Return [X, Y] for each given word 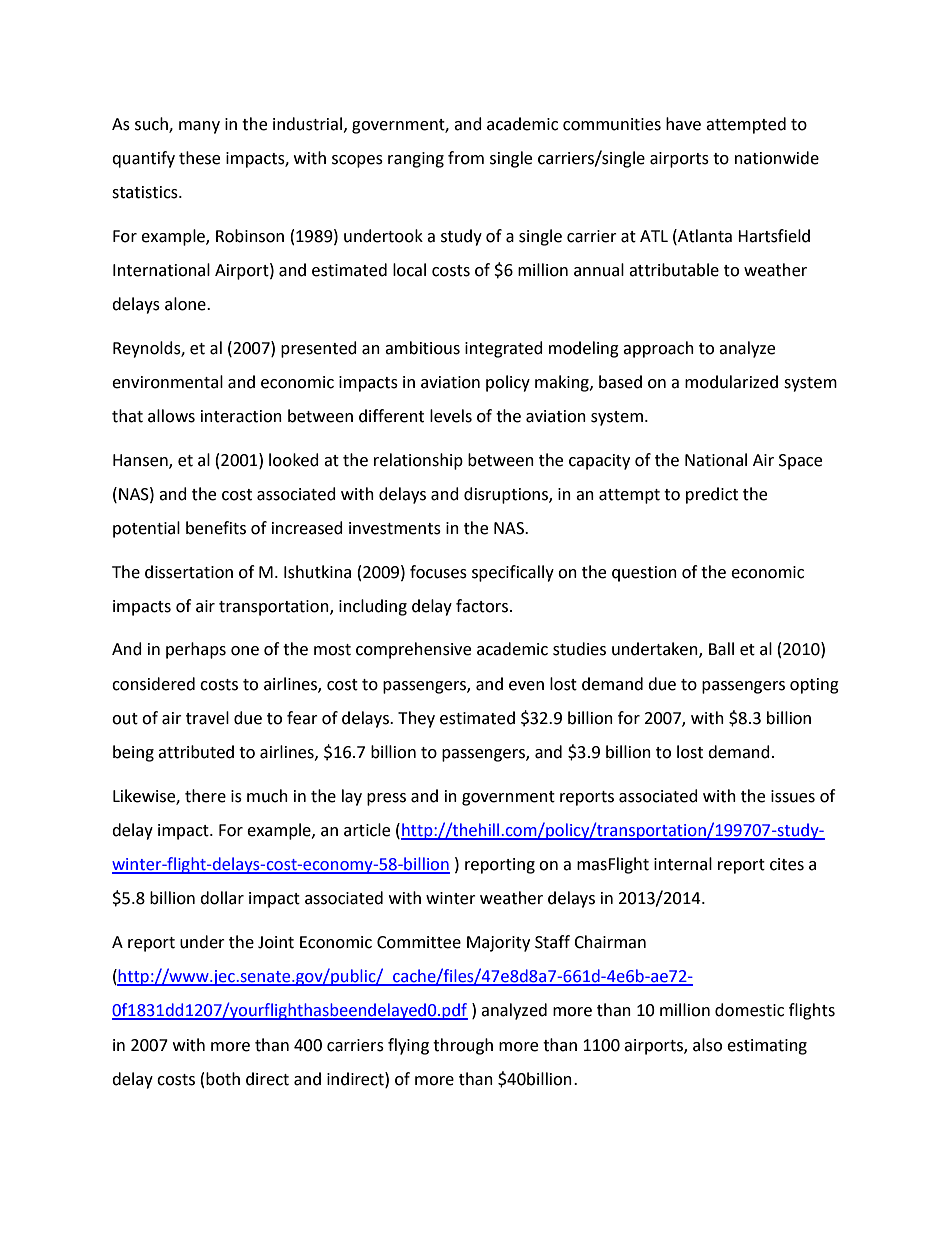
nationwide [777, 158]
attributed [196, 752]
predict [712, 495]
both [223, 1079]
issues [793, 796]
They [416, 719]
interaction [241, 416]
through [463, 1046]
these [199, 158]
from [466, 158]
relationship [418, 461]
